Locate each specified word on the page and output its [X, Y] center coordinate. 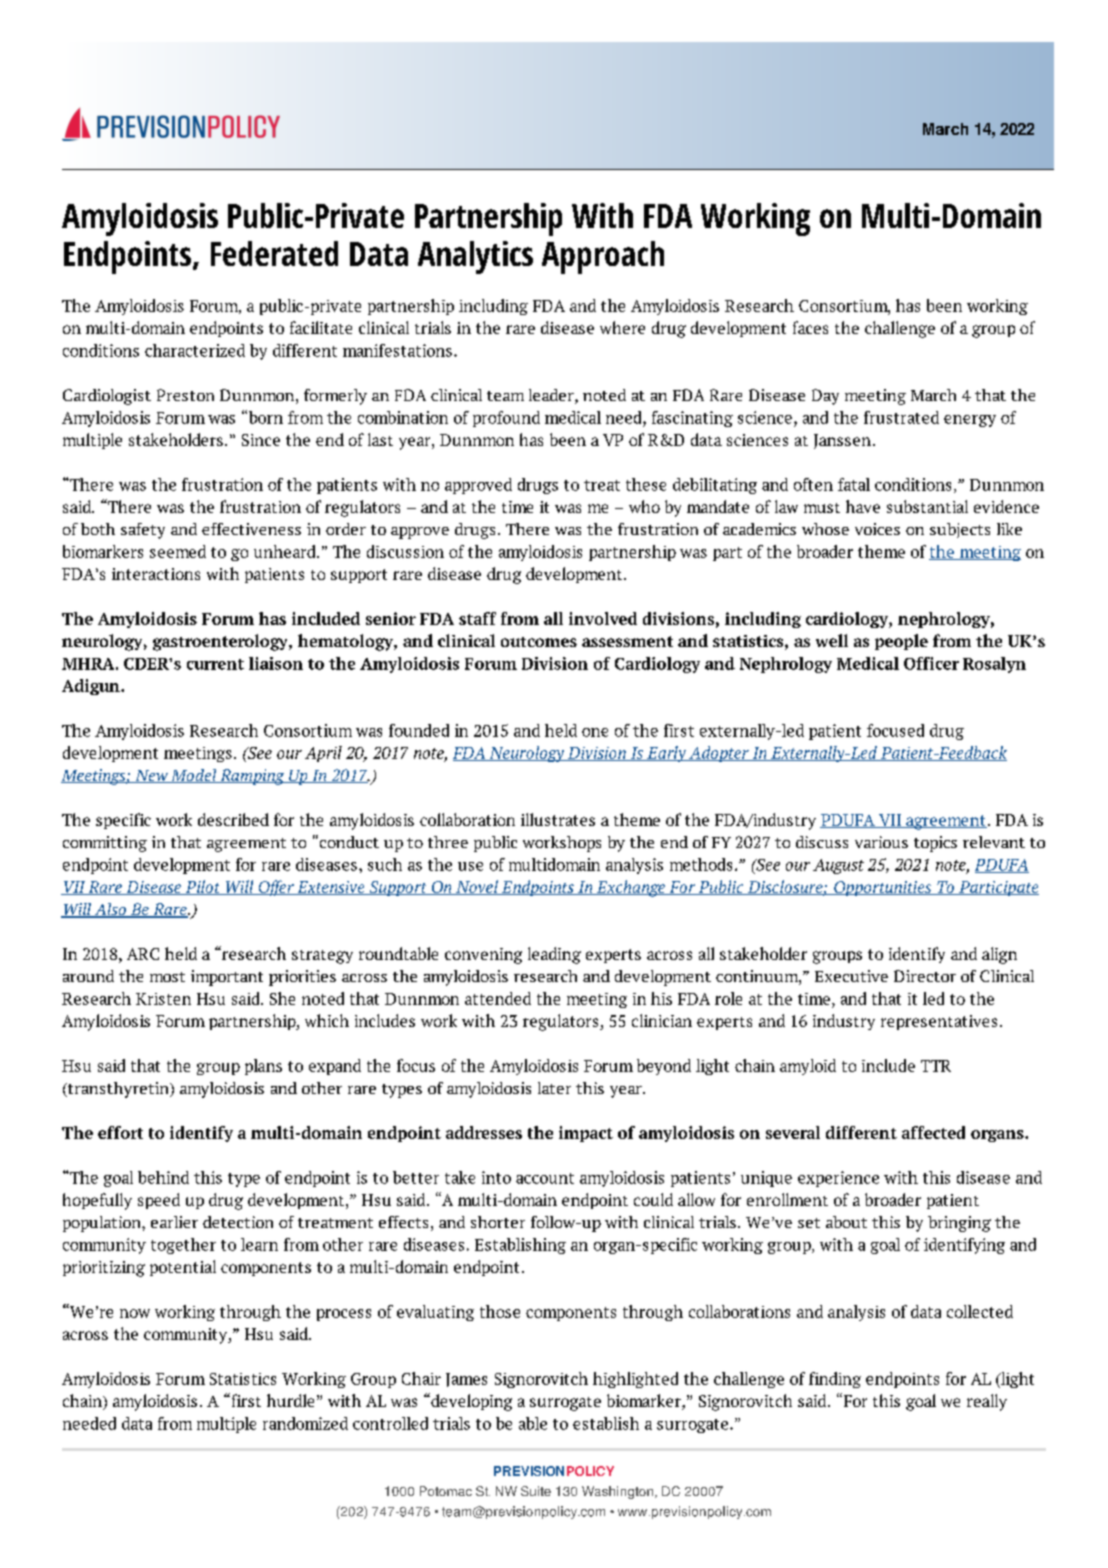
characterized [195, 350]
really [987, 1402]
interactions [156, 574]
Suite [536, 1491]
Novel [477, 887]
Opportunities [883, 888]
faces [810, 327]
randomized [305, 1423]
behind [163, 1177]
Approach [603, 257]
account [545, 1178]
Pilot [202, 887]
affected [933, 1132]
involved [603, 618]
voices [877, 529]
